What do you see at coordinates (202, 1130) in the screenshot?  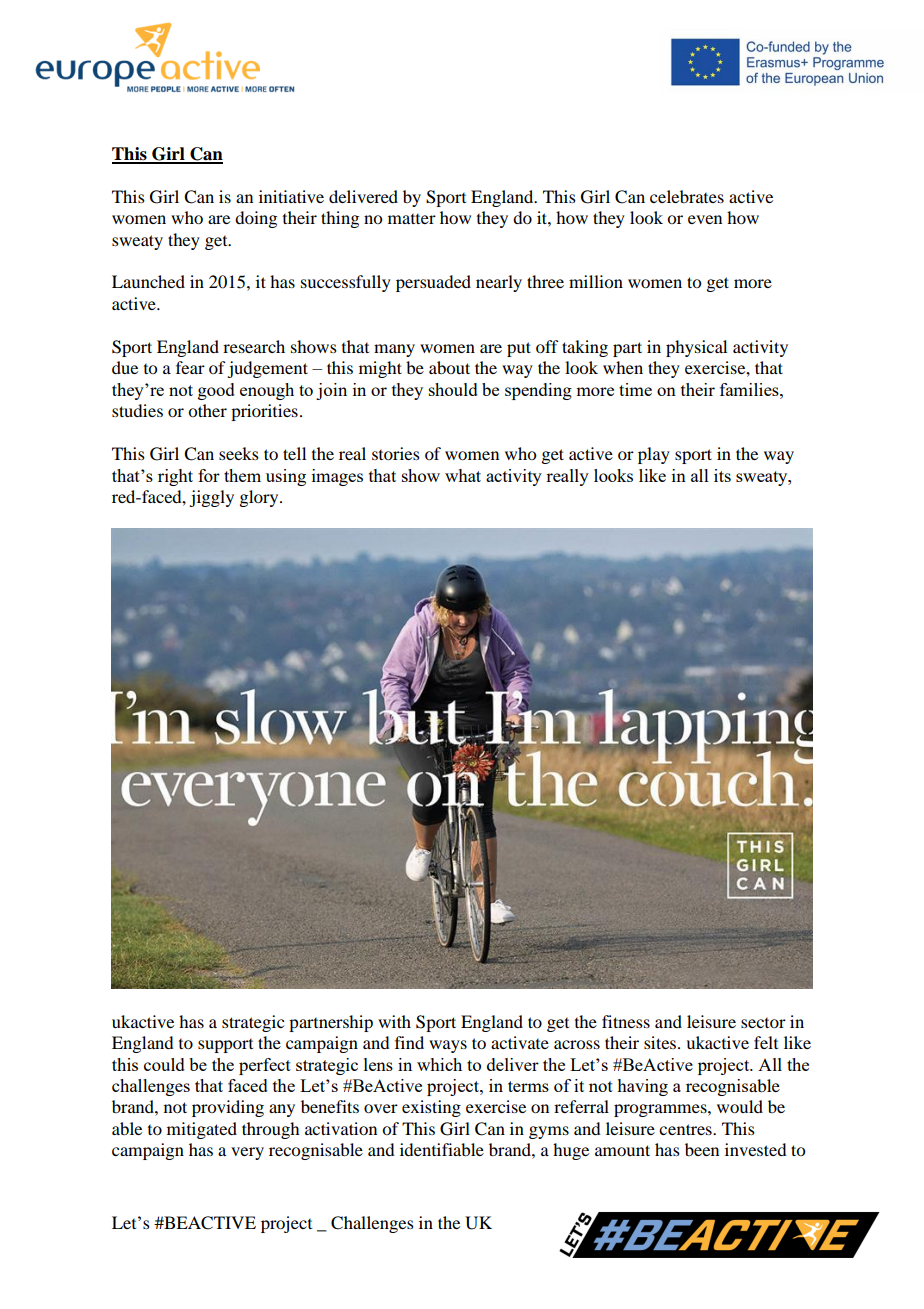 I see `mitigated` at bounding box center [202, 1130].
